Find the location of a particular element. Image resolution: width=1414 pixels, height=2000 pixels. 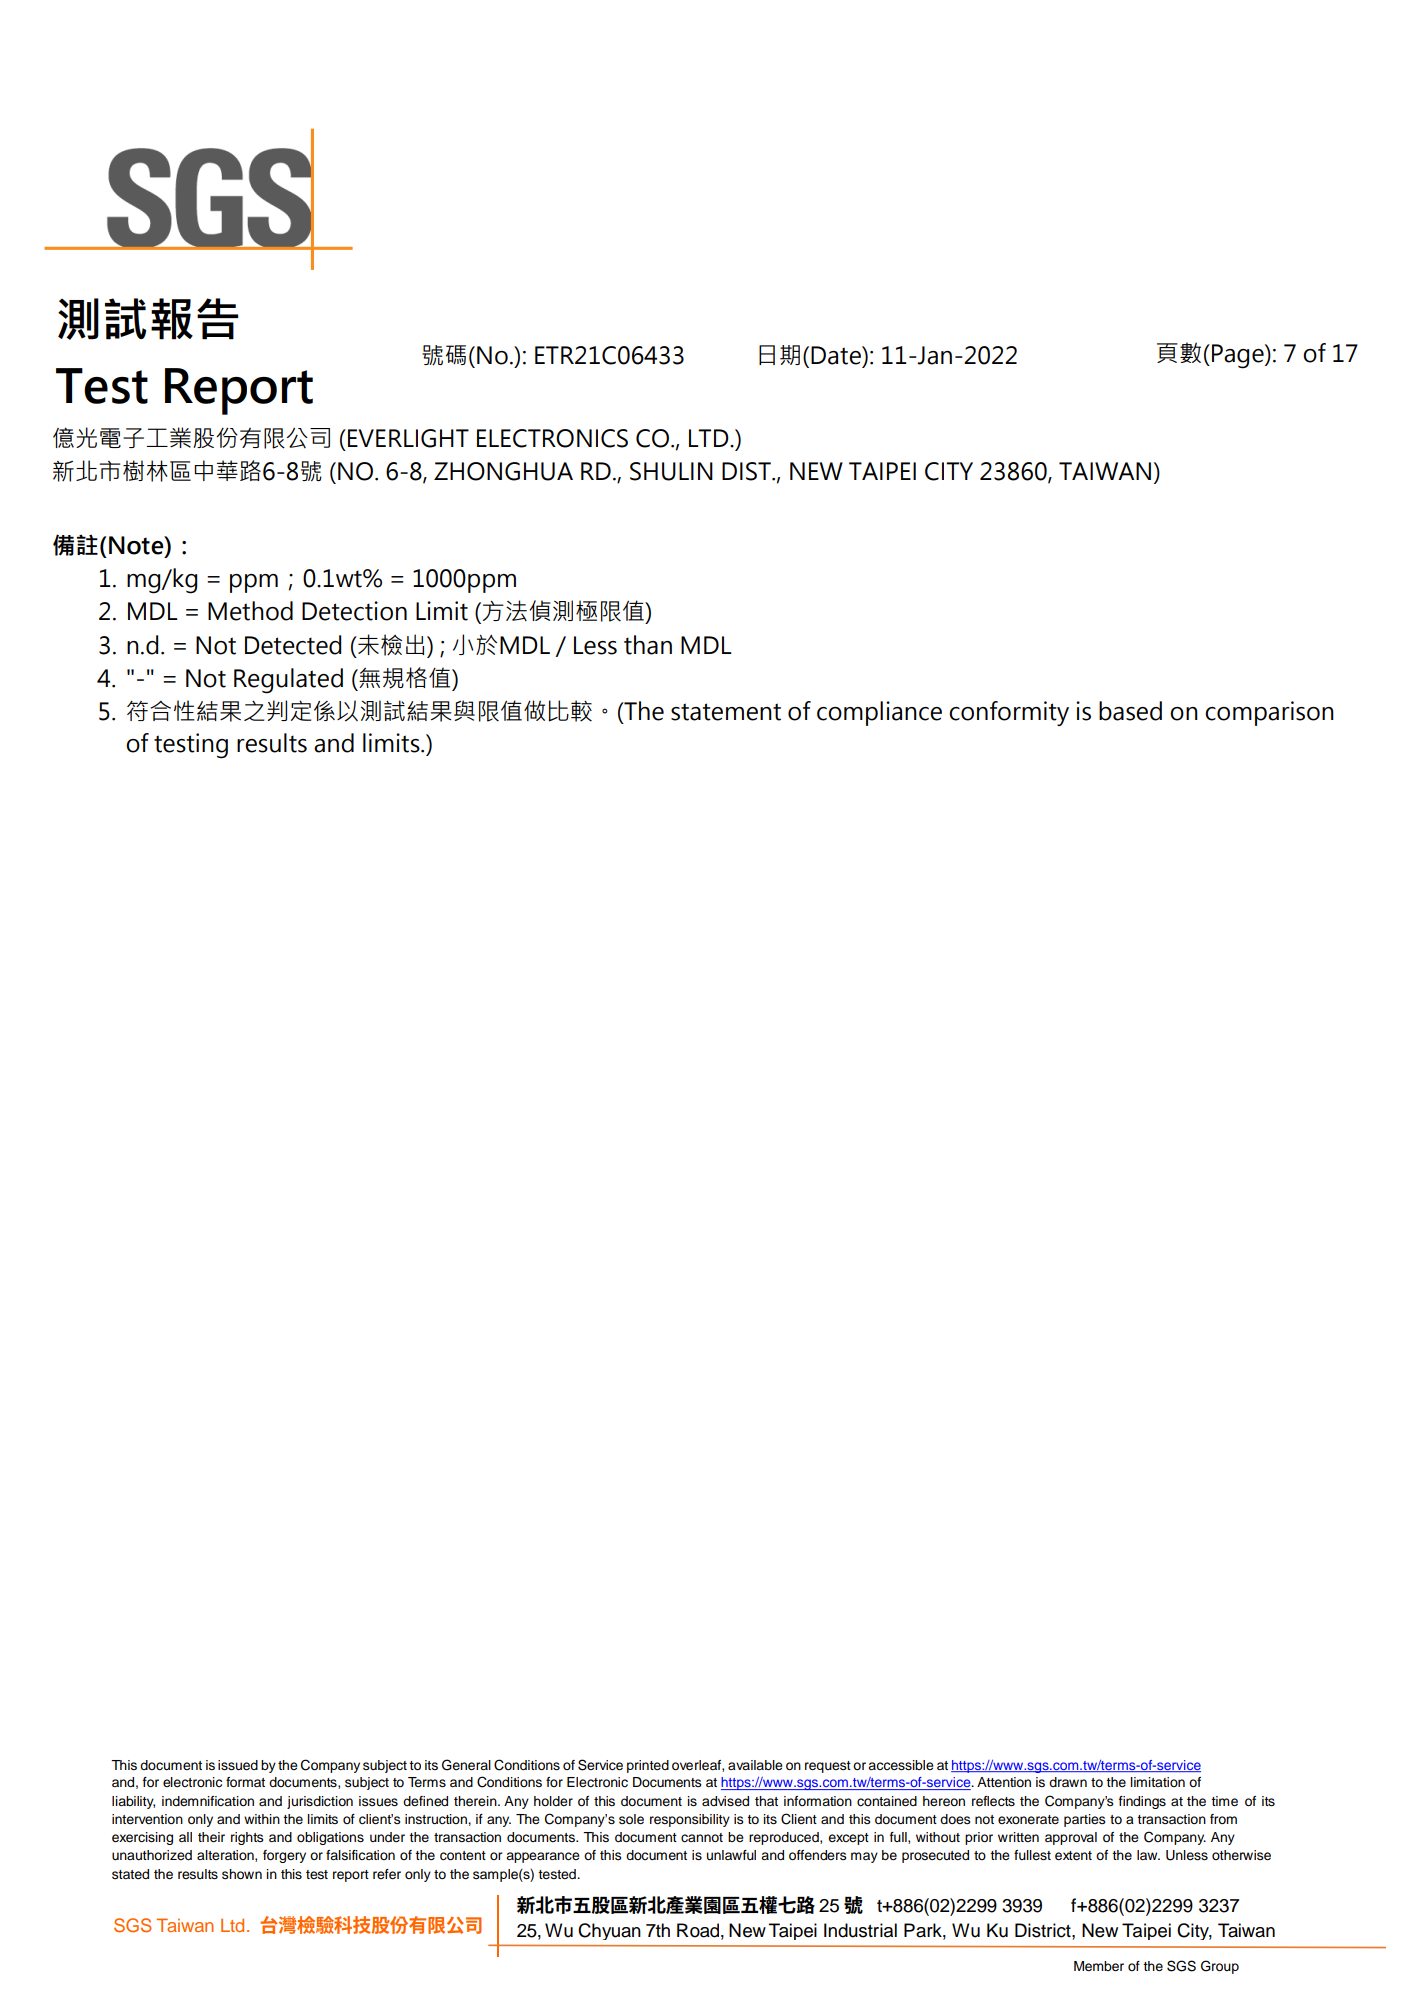

unlawful is located at coordinates (731, 1855).
